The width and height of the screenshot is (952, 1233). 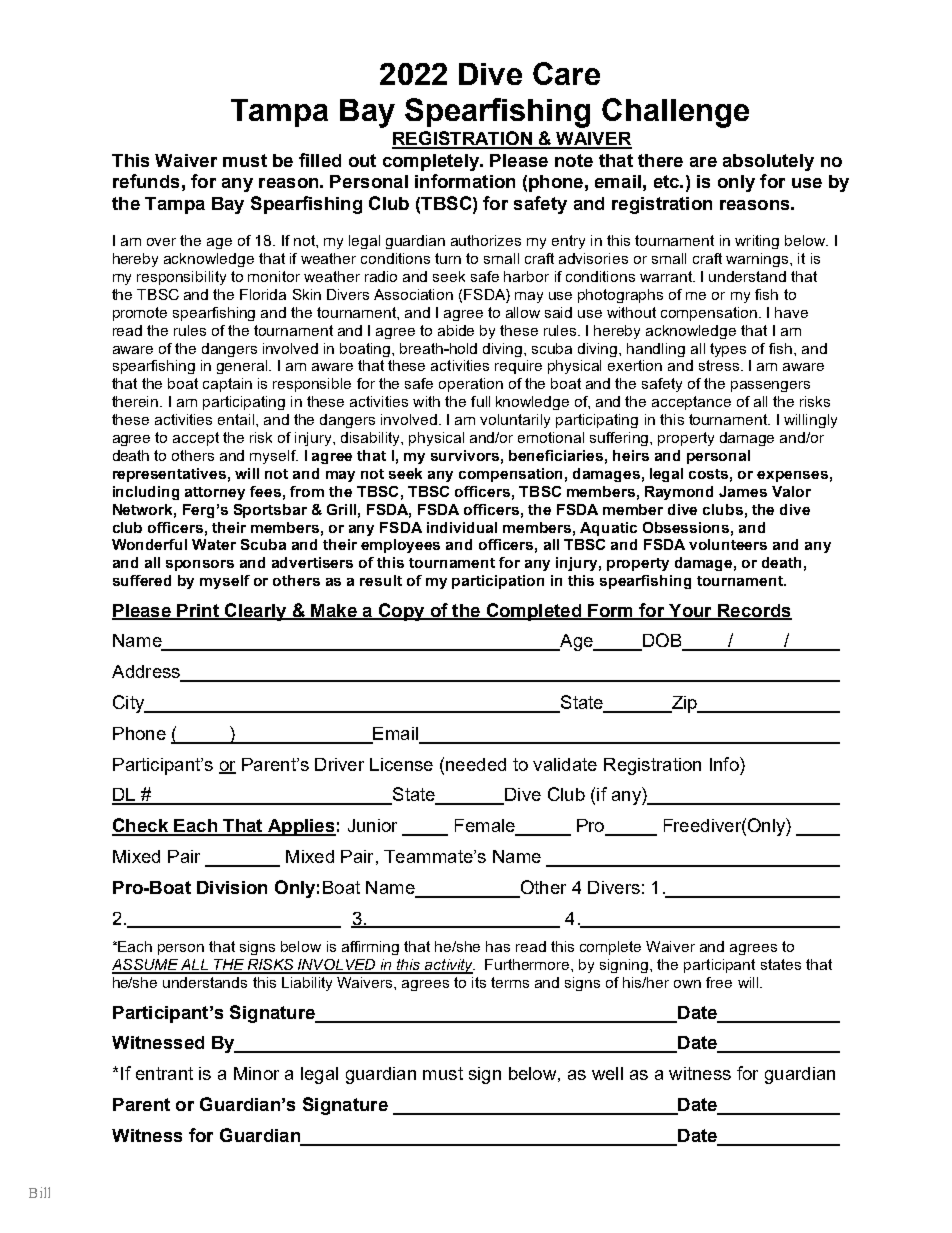 I want to click on filled, so click(x=320, y=160).
